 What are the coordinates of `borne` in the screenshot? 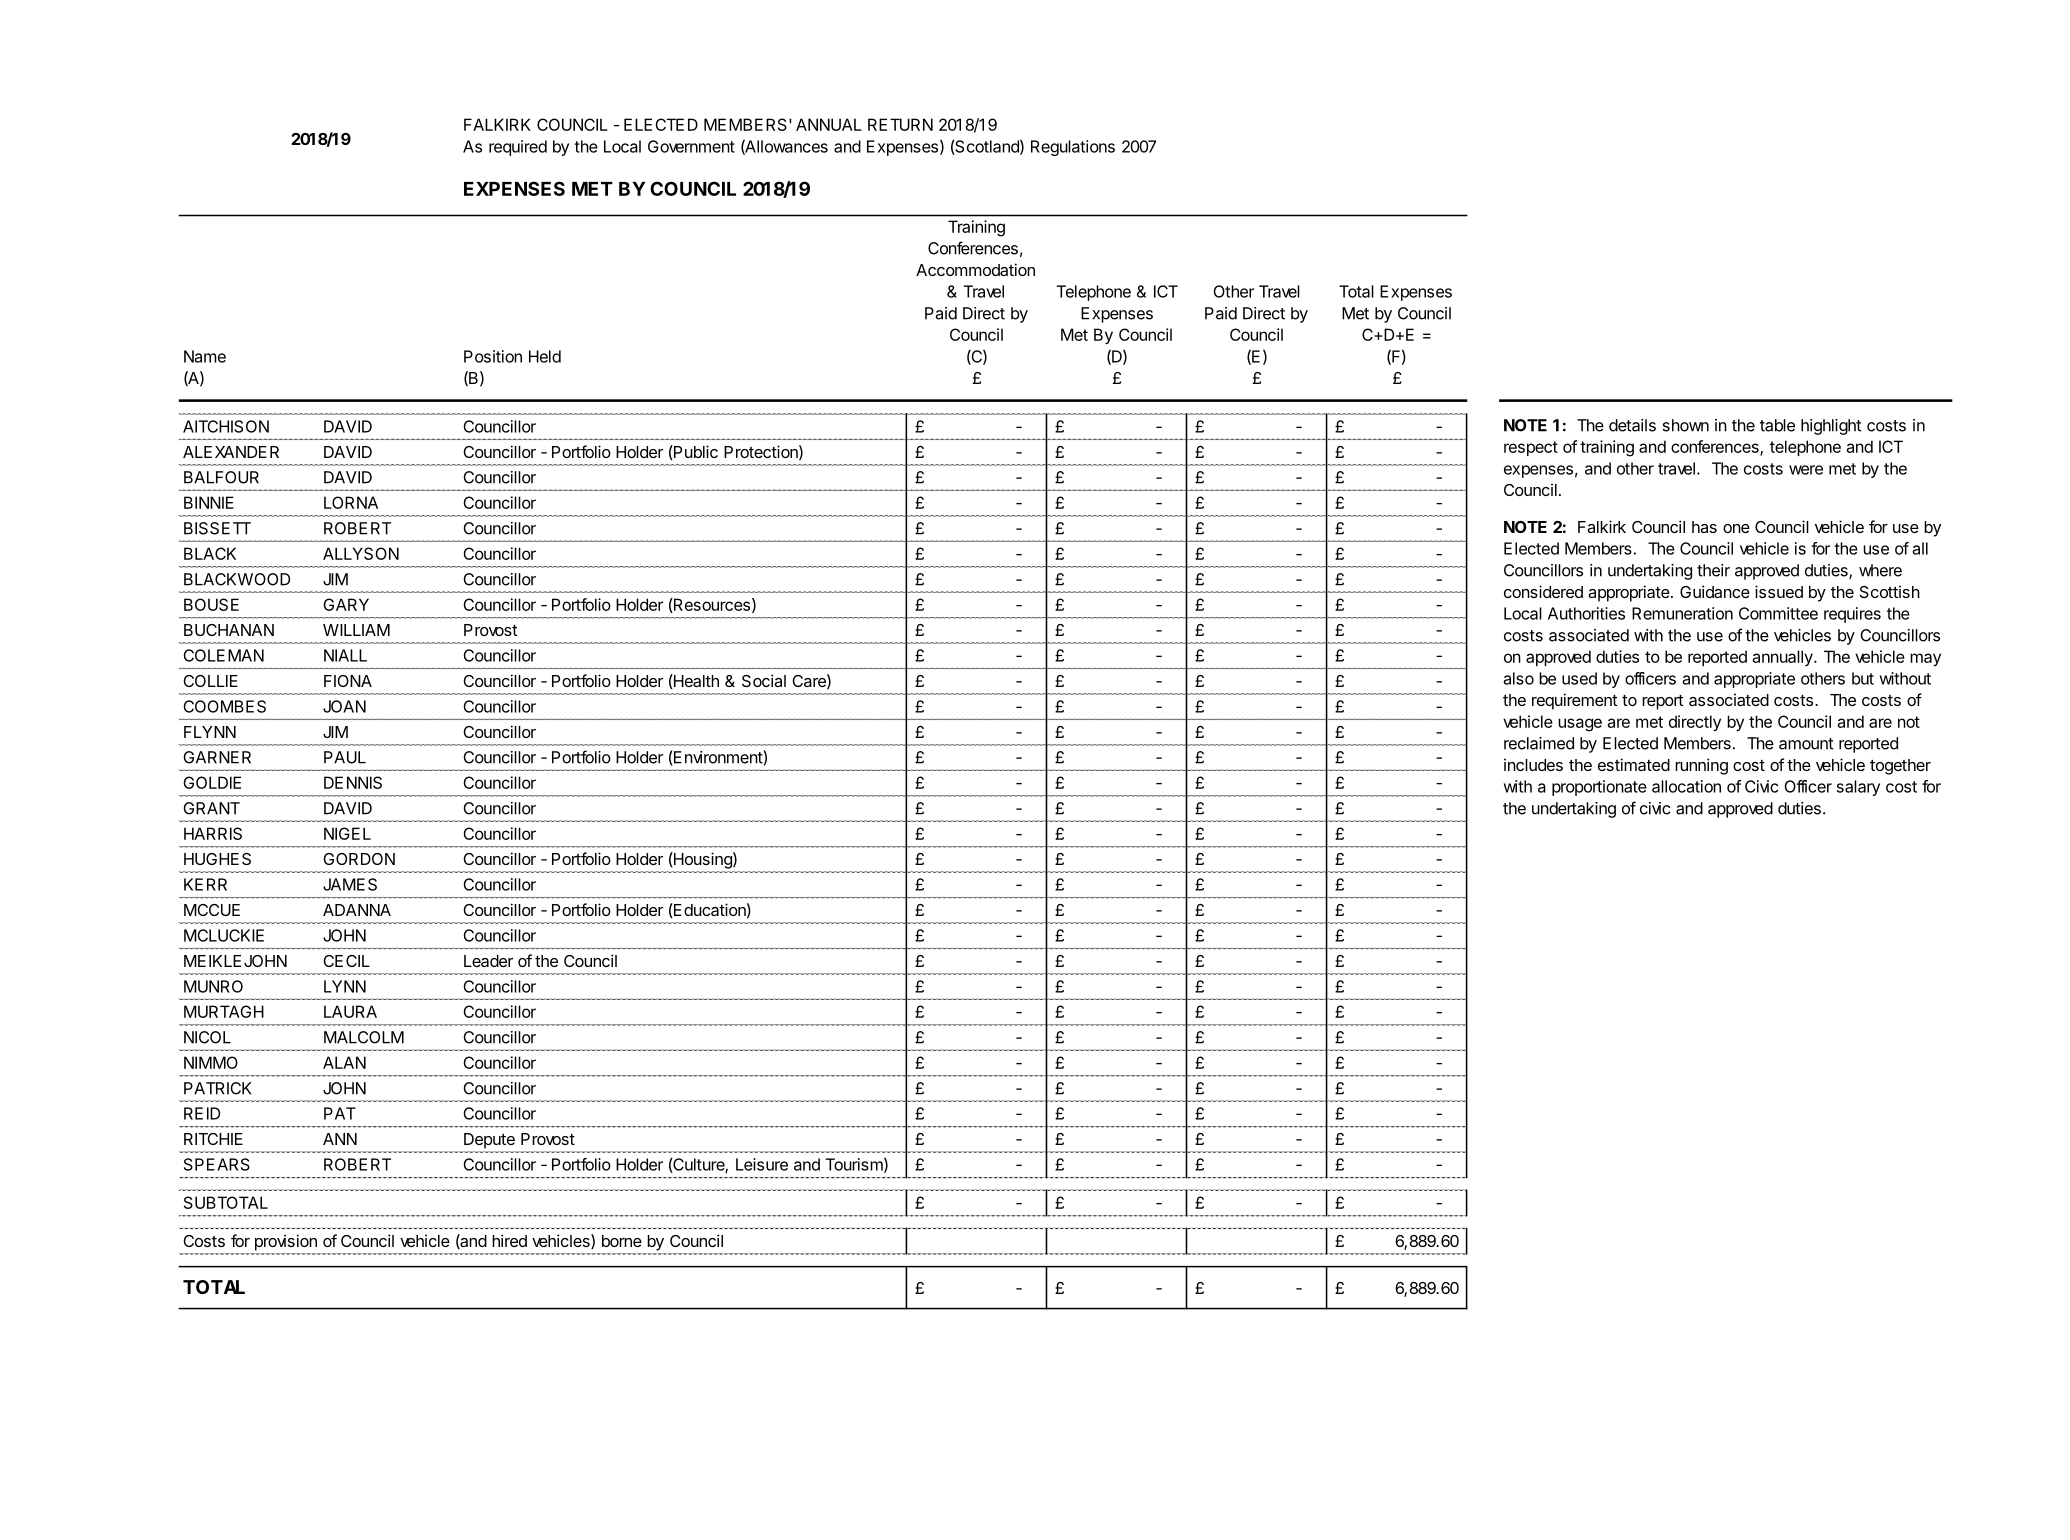 It's located at (622, 1241).
